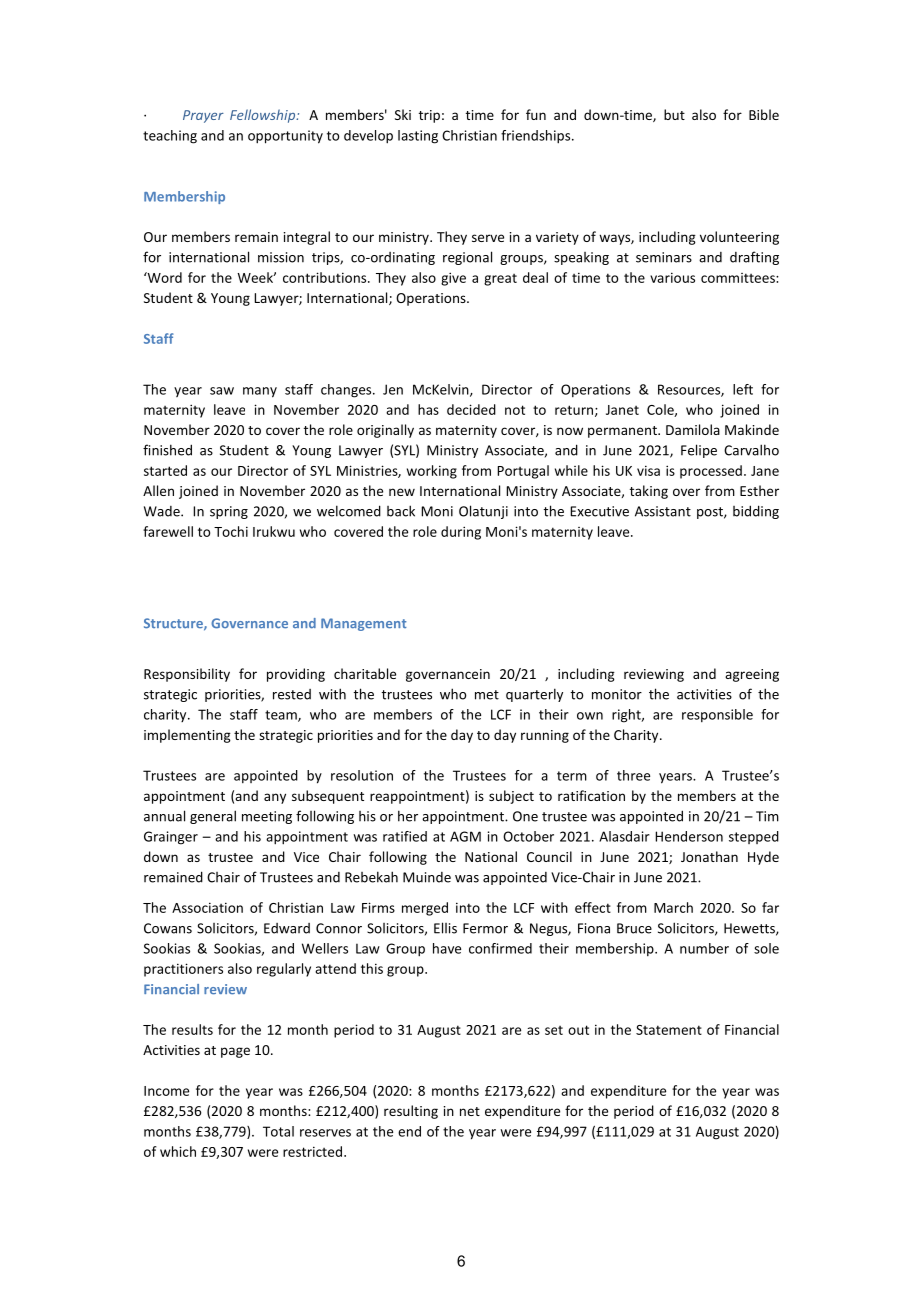 The width and height of the screenshot is (924, 1308). Describe the element at coordinates (278, 1131) in the screenshot. I see `Total` at that location.
